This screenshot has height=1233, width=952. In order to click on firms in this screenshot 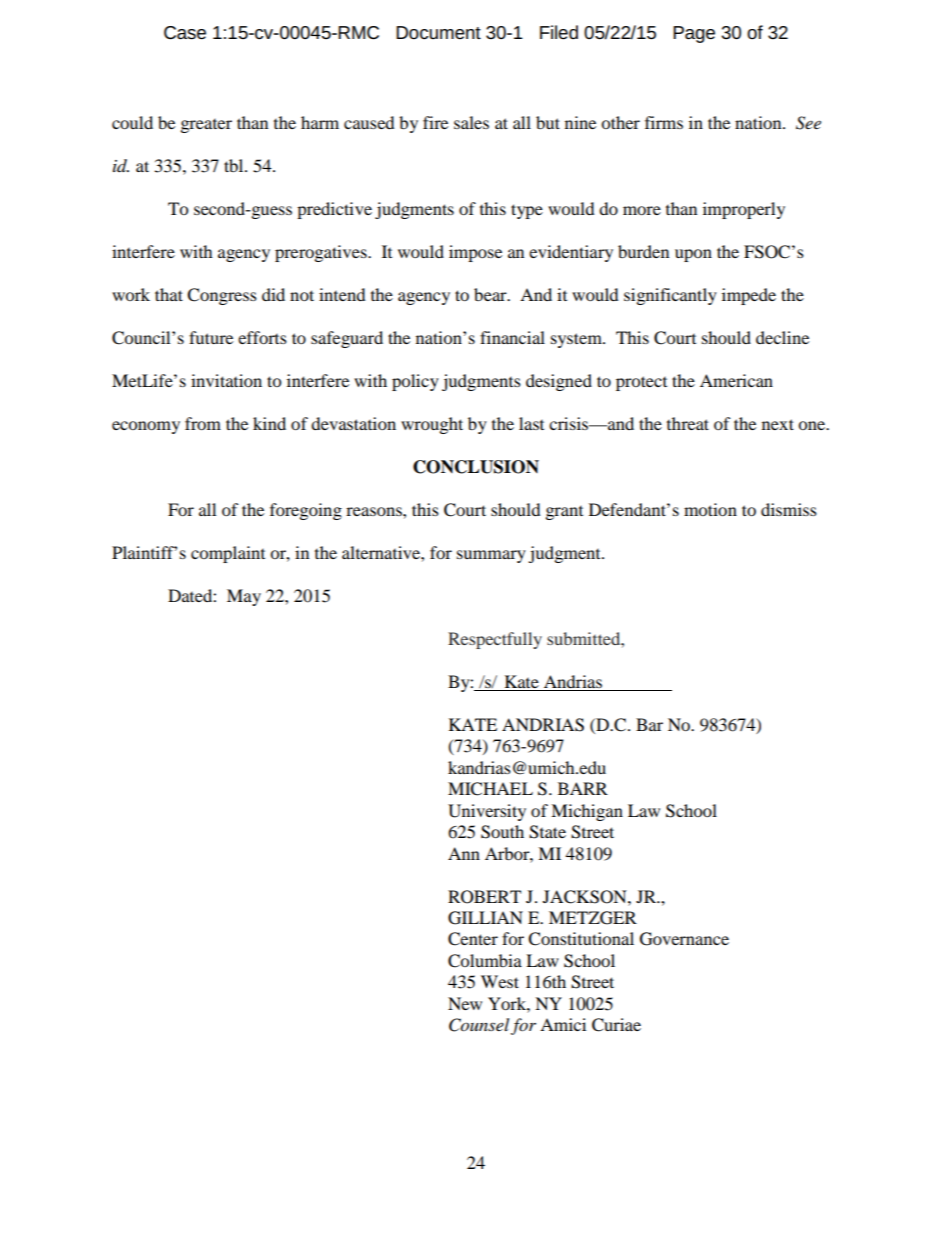, I will do `click(664, 122)`.
